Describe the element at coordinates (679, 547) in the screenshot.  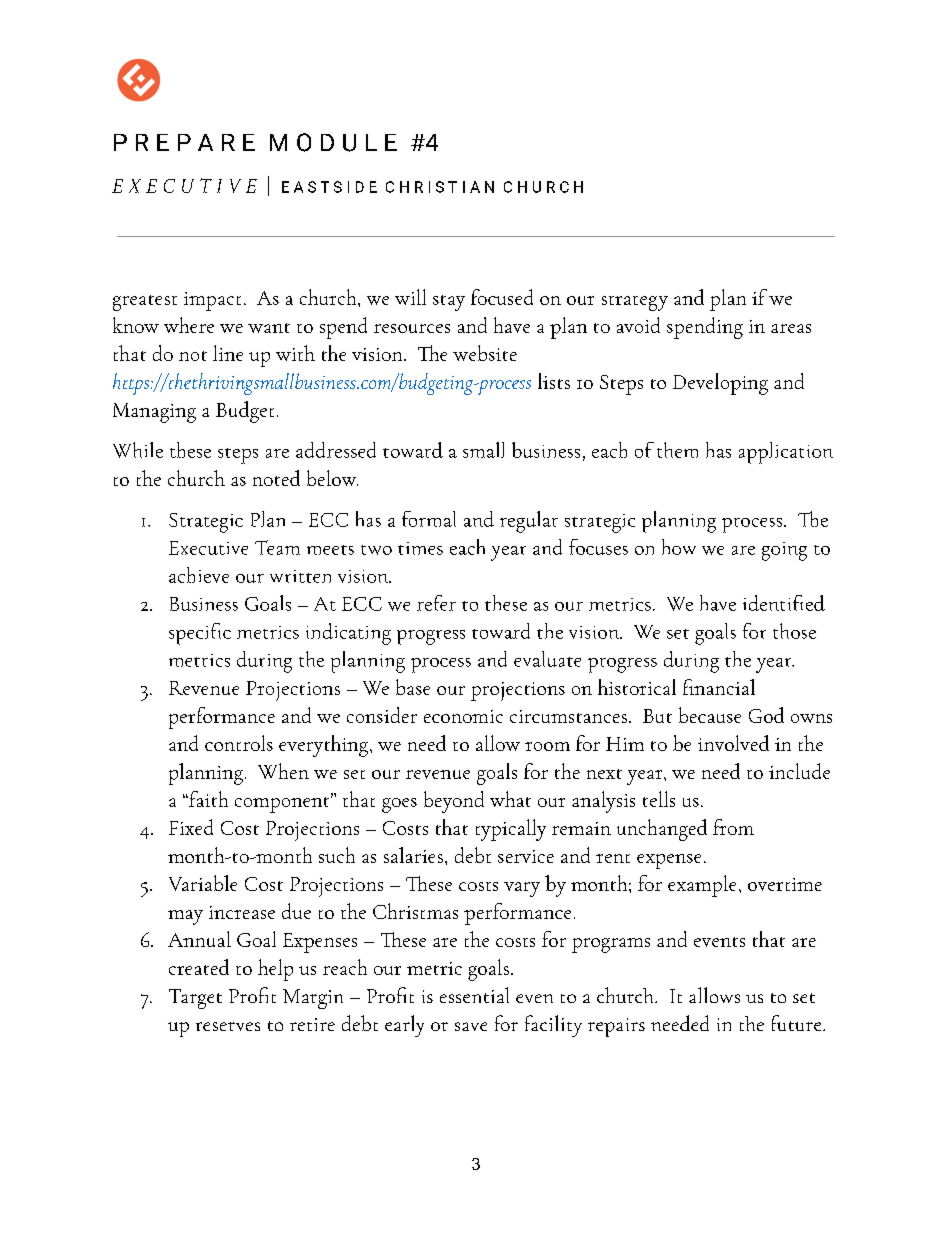
I see `how` at that location.
